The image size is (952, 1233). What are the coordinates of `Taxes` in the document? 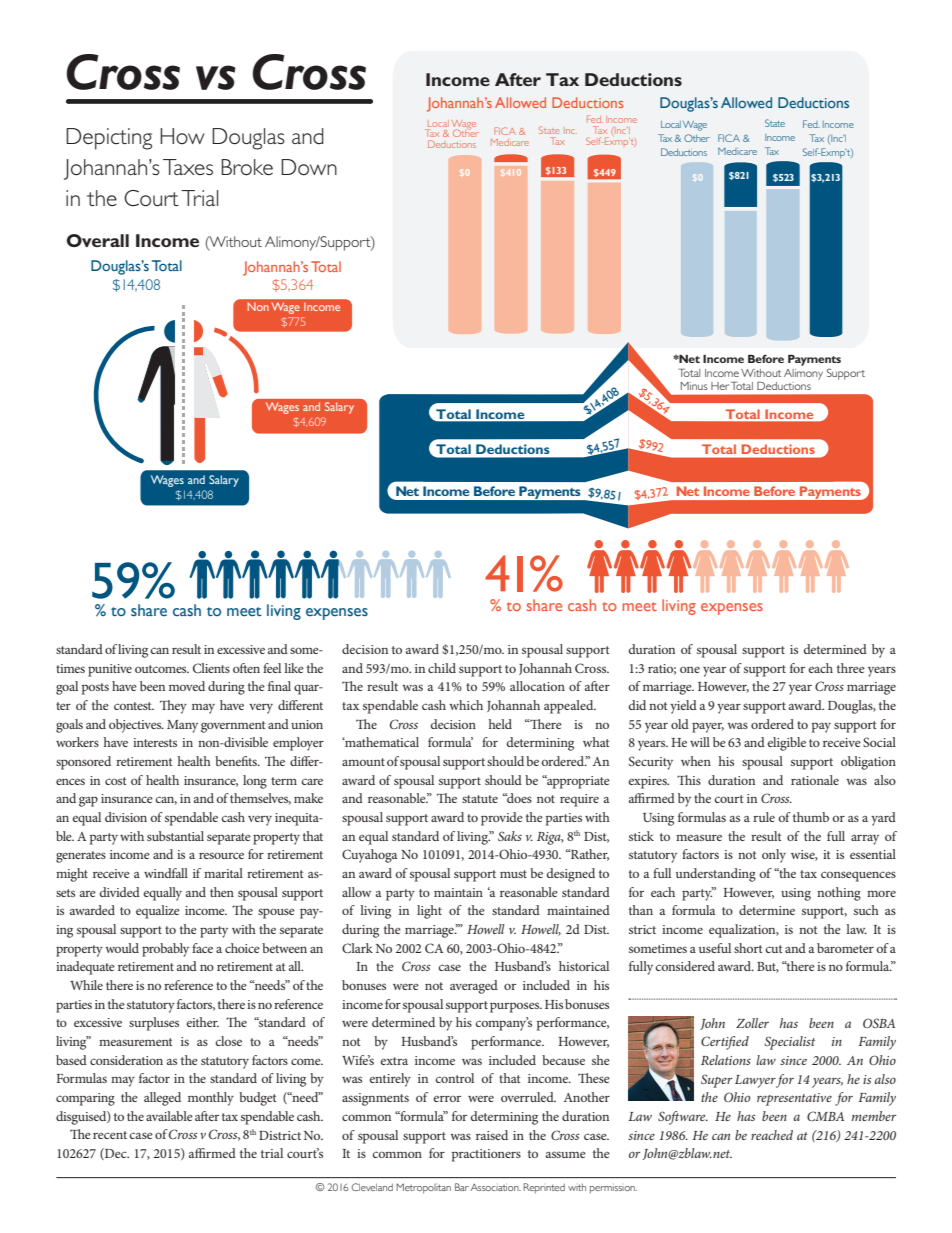 It's located at (188, 167).
